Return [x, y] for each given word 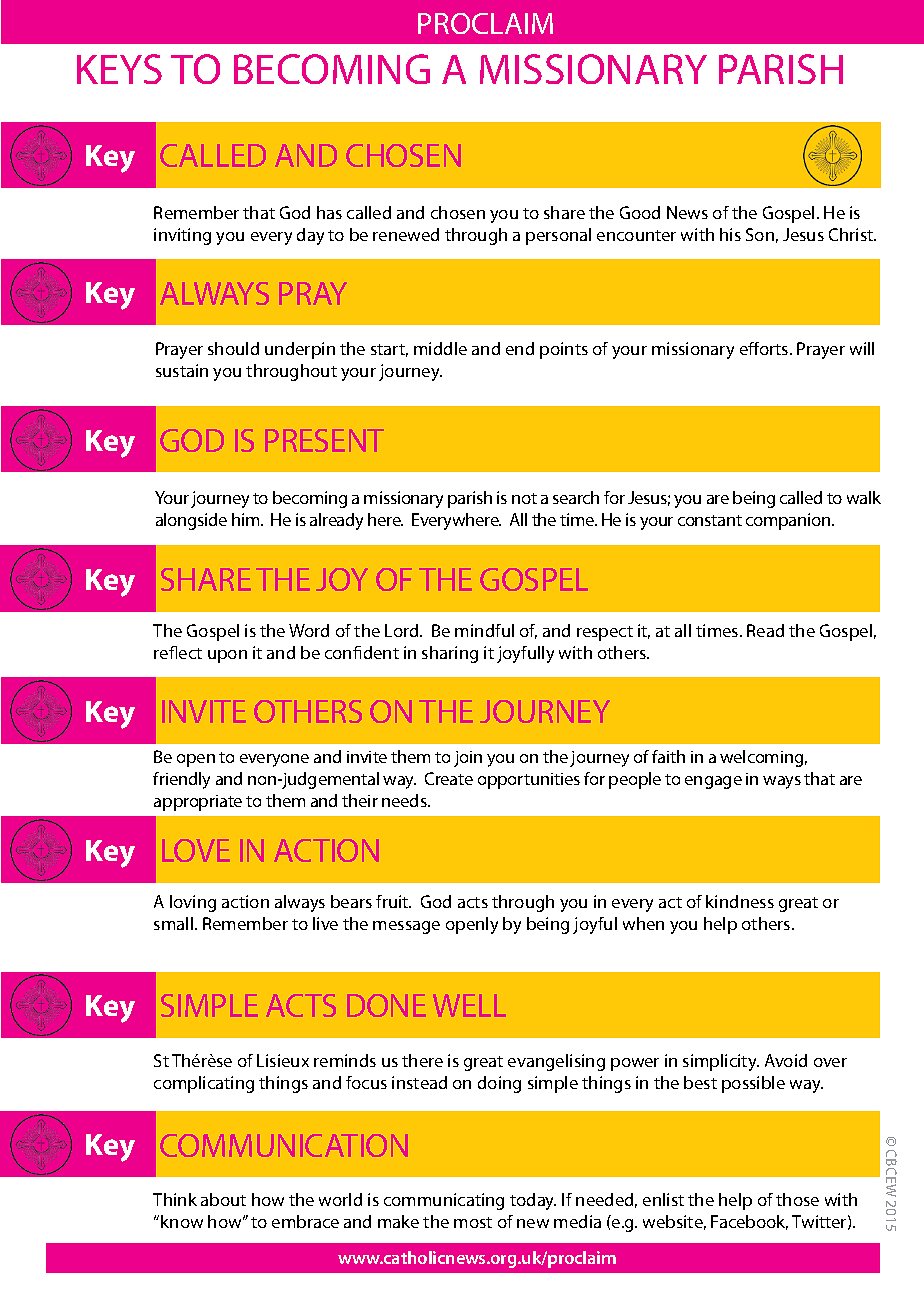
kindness [740, 901]
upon [227, 656]
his [730, 234]
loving [193, 903]
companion [789, 521]
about [223, 1199]
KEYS [119, 69]
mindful [484, 630]
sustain [182, 370]
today [533, 1201]
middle [440, 348]
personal [558, 236]
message [406, 927]
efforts [765, 348]
